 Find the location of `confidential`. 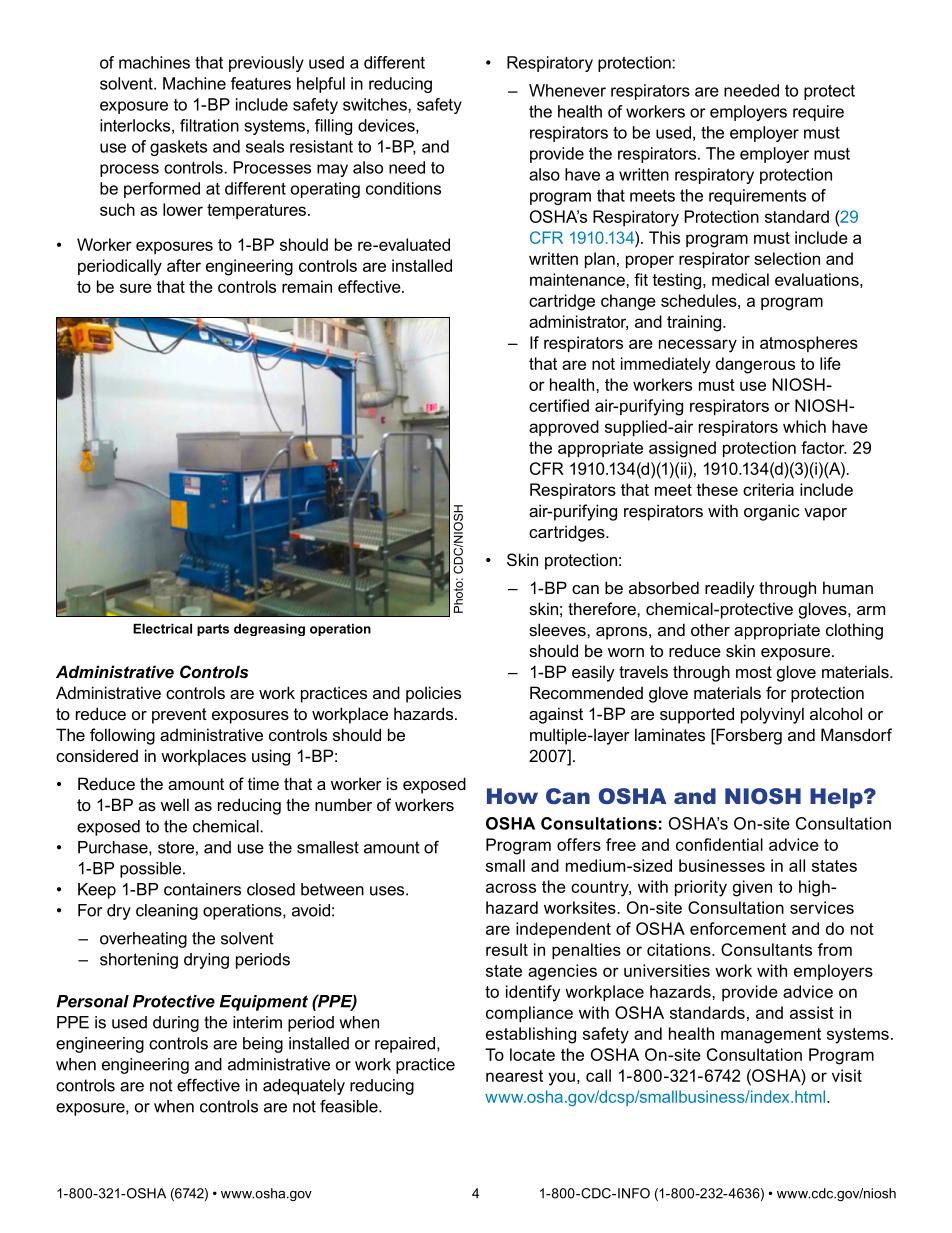

confidential is located at coordinates (719, 844).
